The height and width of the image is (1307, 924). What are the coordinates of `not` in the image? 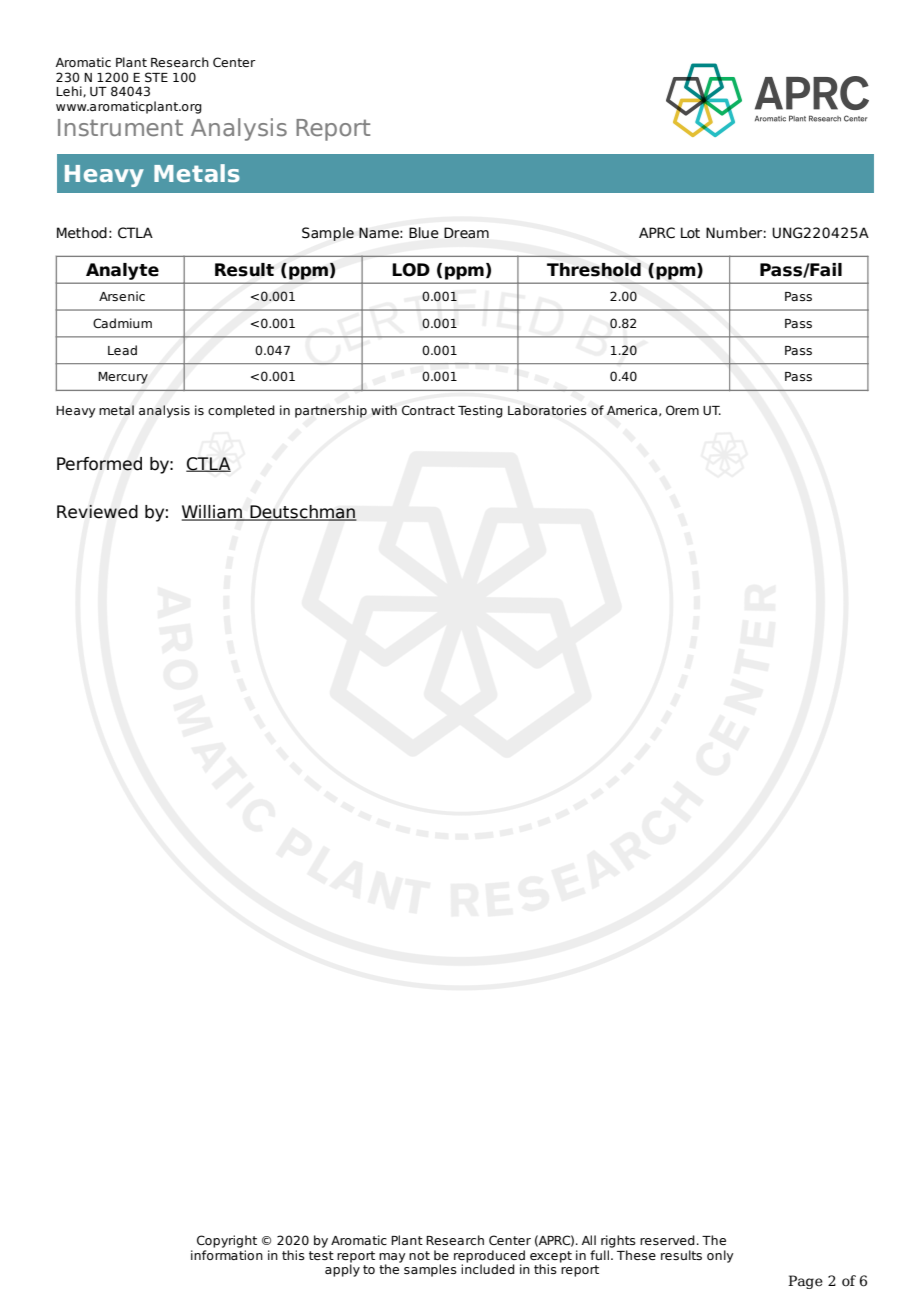 It's located at (419, 1255).
